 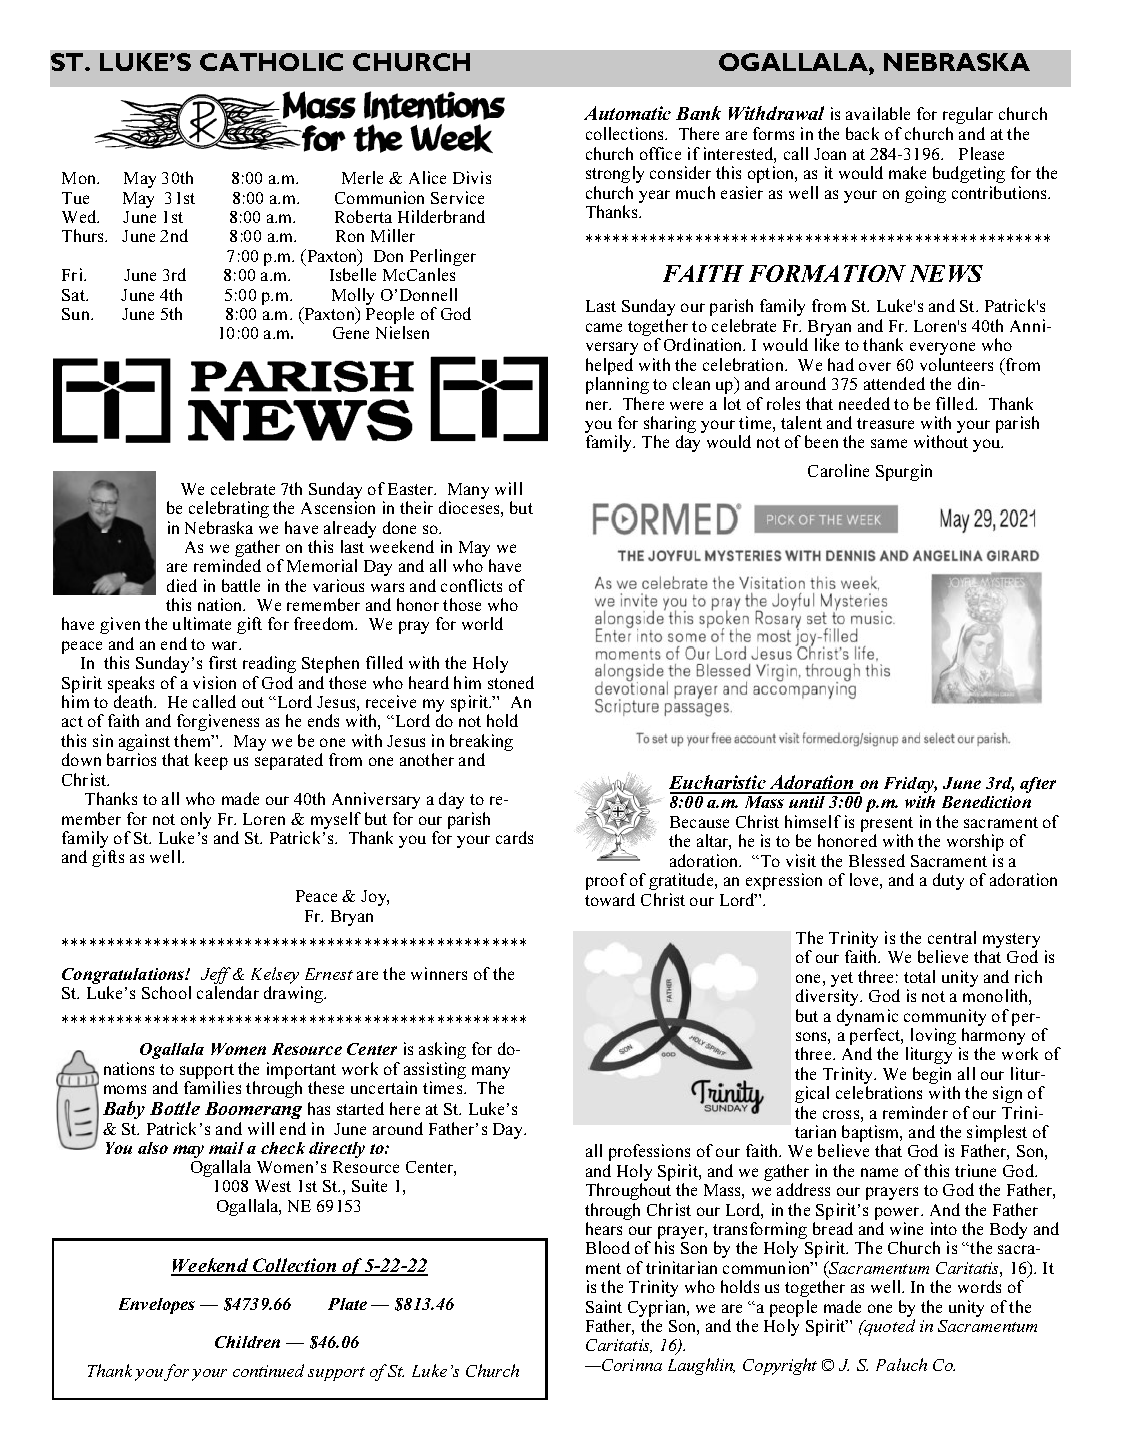 What do you see at coordinates (511, 682) in the document?
I see `stoned` at bounding box center [511, 682].
